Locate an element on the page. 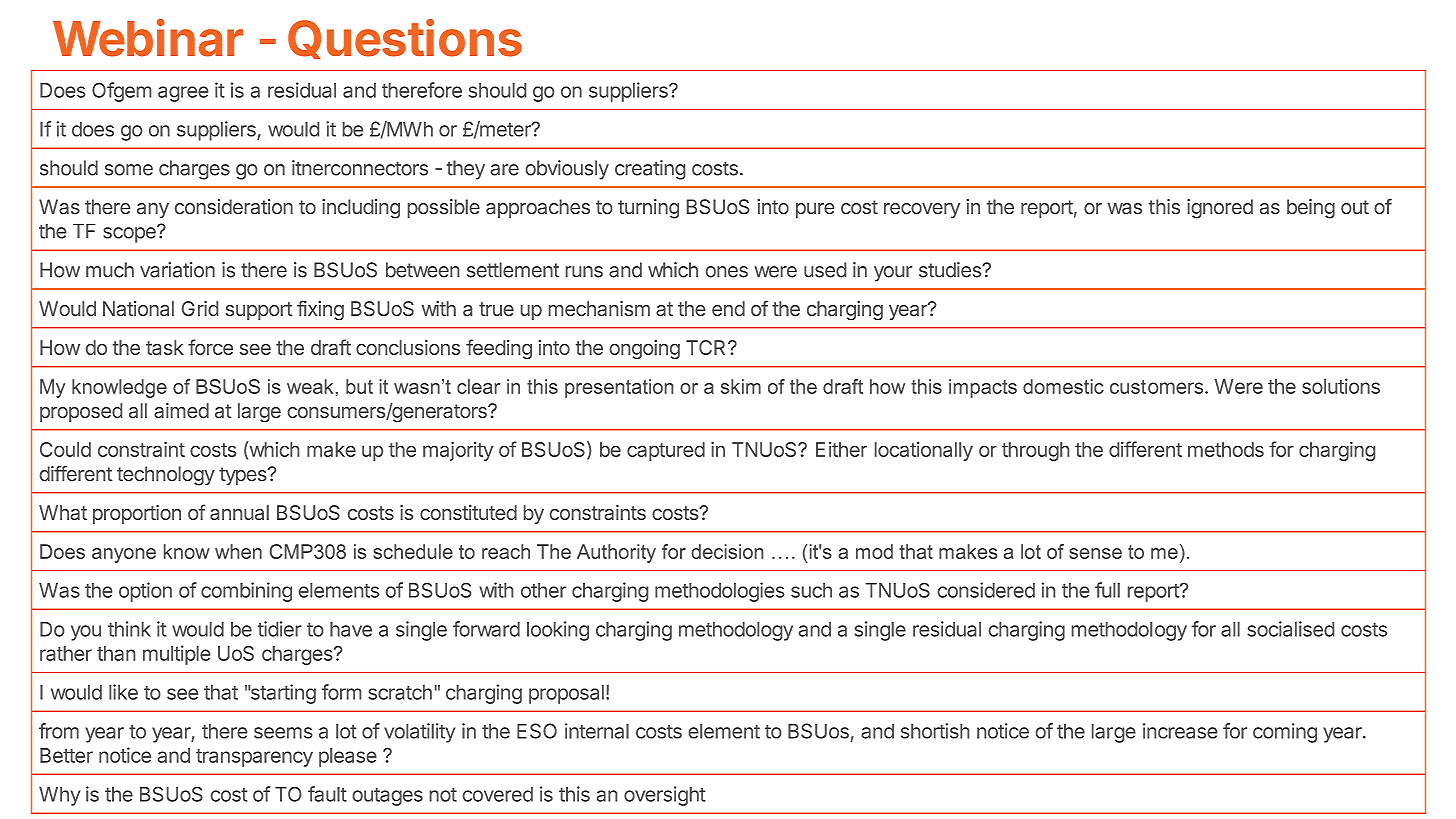  customers is located at coordinates (1156, 387).
